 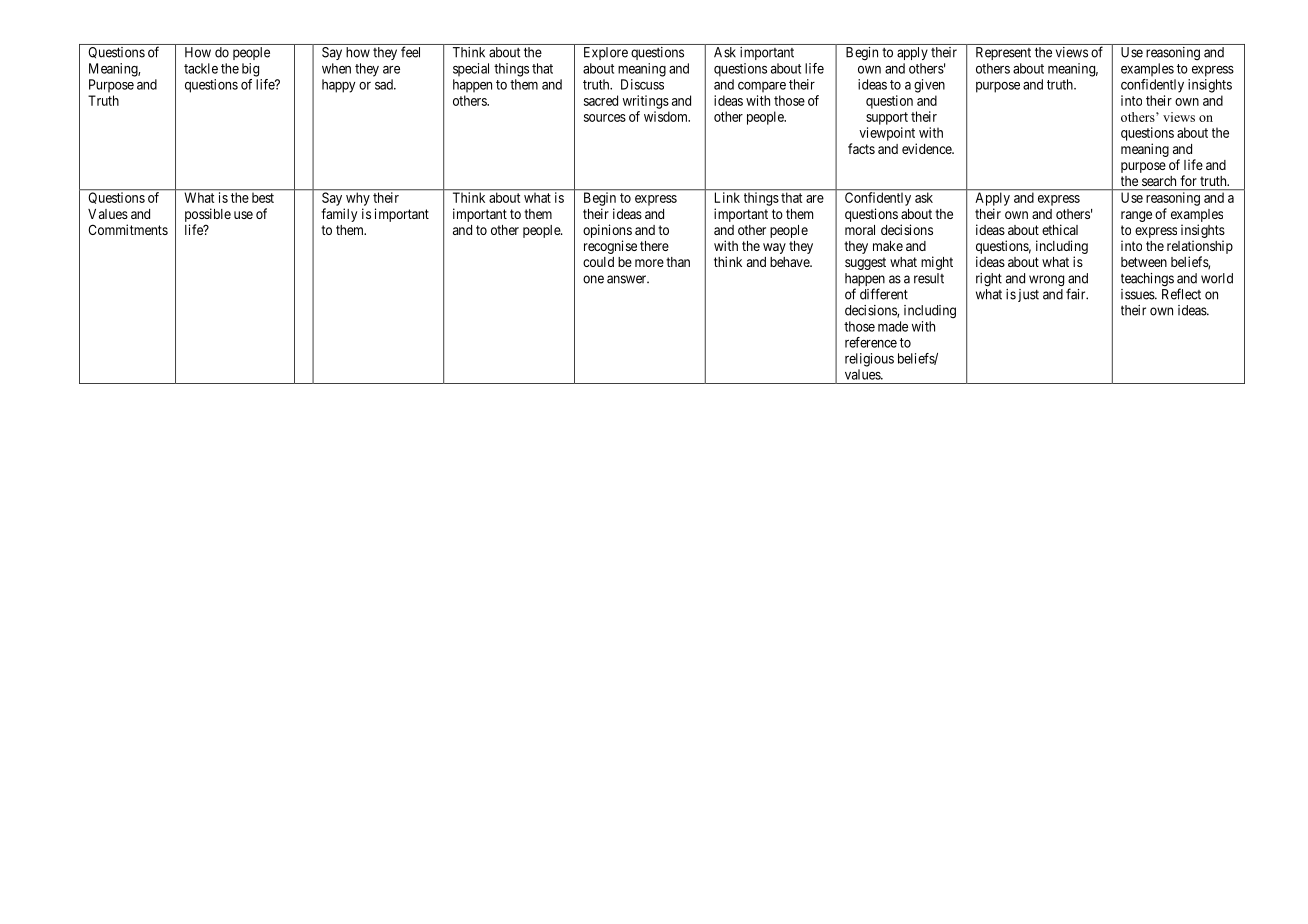 I want to click on wrong, so click(x=1046, y=281).
